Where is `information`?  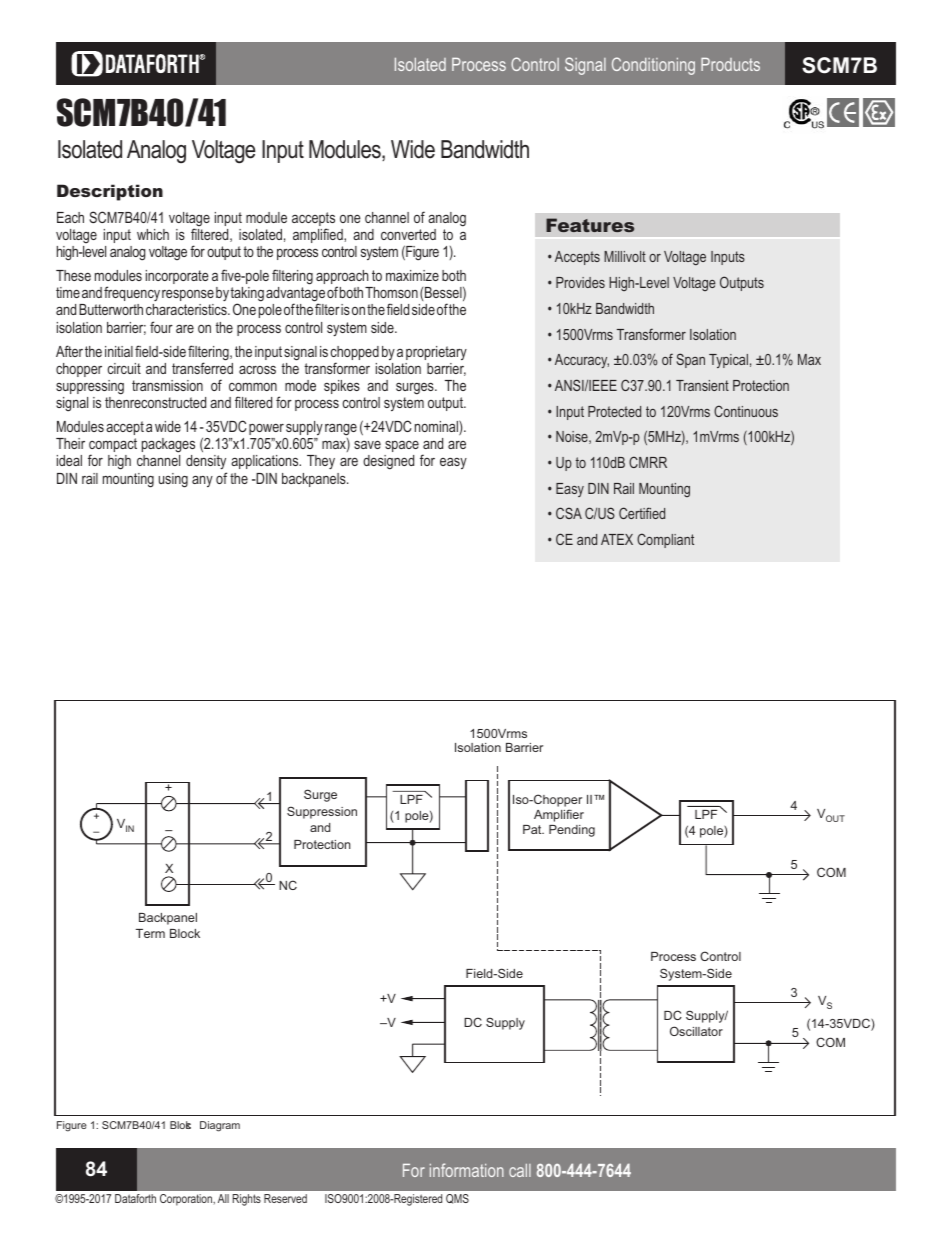
information is located at coordinates (467, 1170).
